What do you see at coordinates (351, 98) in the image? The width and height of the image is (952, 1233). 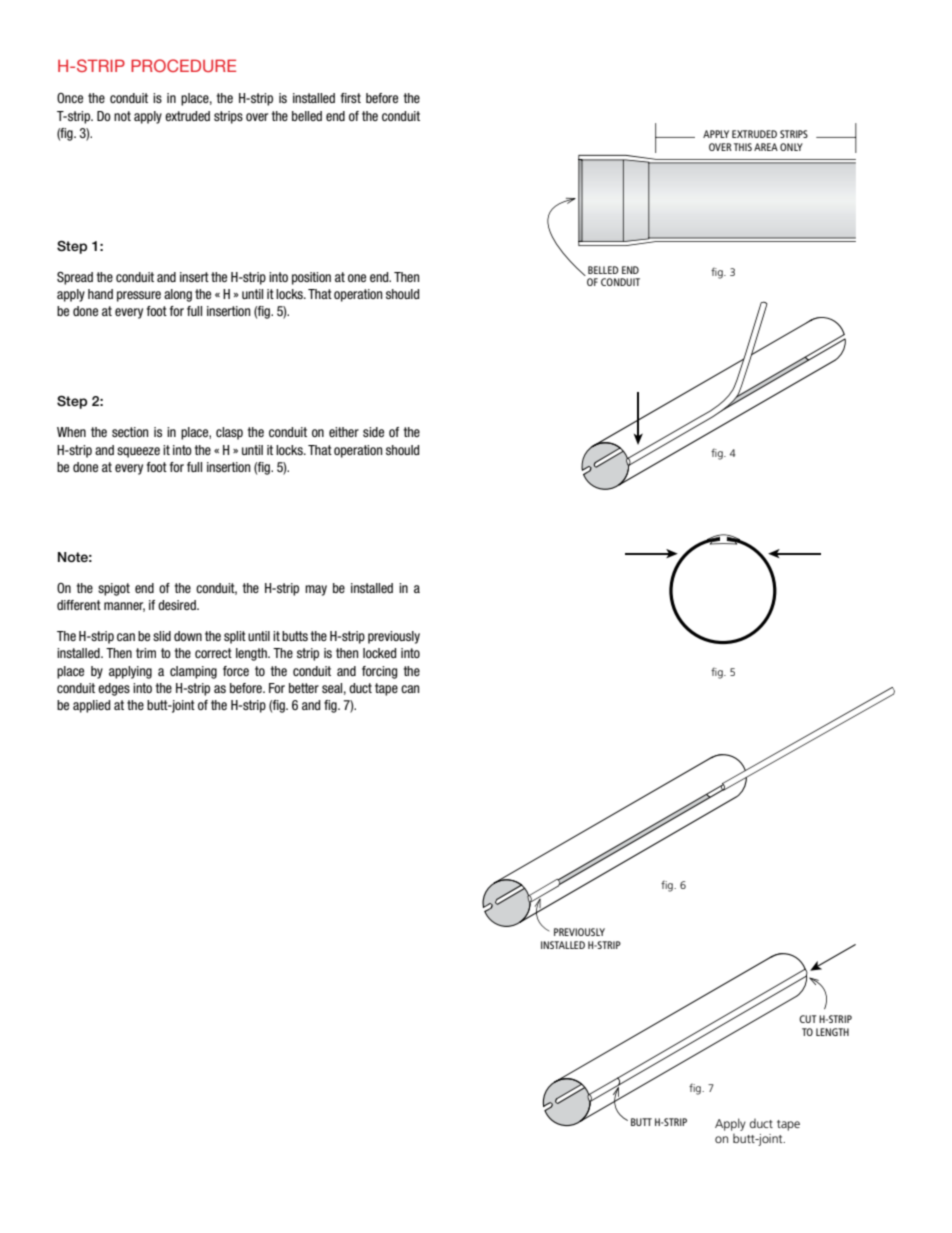 I see `first` at bounding box center [351, 98].
